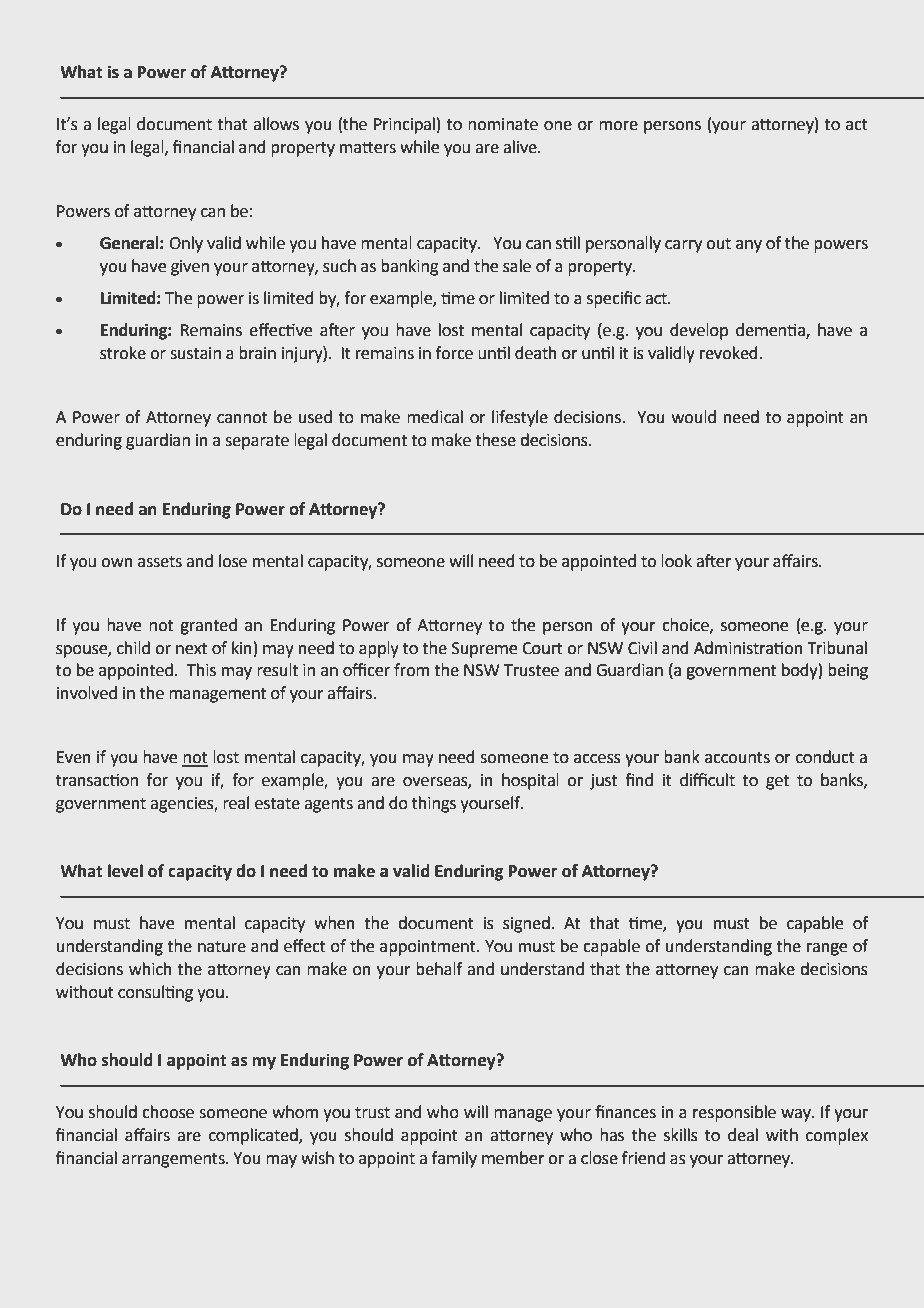 The image size is (924, 1308). I want to click on next, so click(191, 649).
